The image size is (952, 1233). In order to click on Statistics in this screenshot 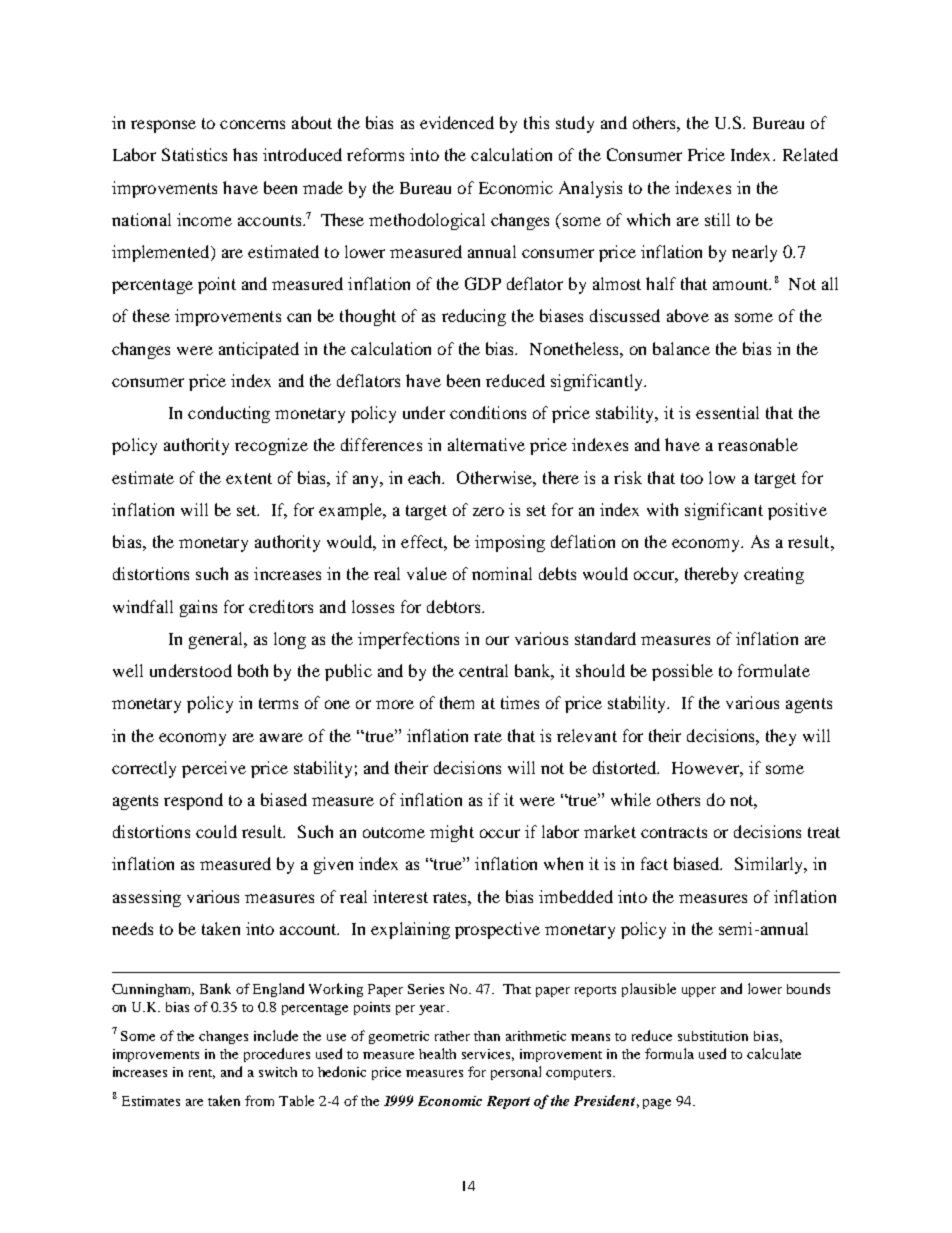, I will do `click(194, 154)`.
